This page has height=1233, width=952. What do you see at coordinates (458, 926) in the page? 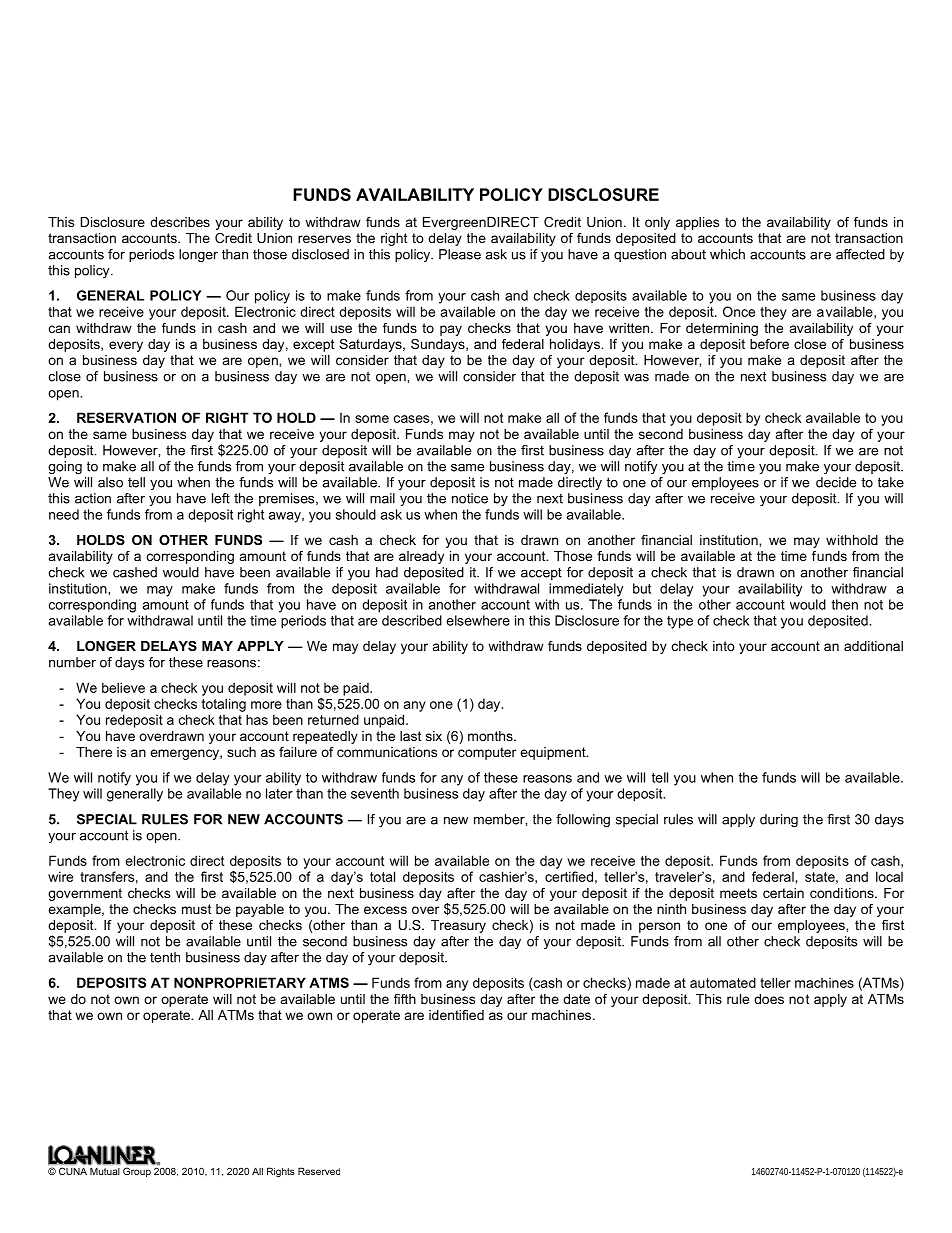
I see `Treasury` at bounding box center [458, 926].
